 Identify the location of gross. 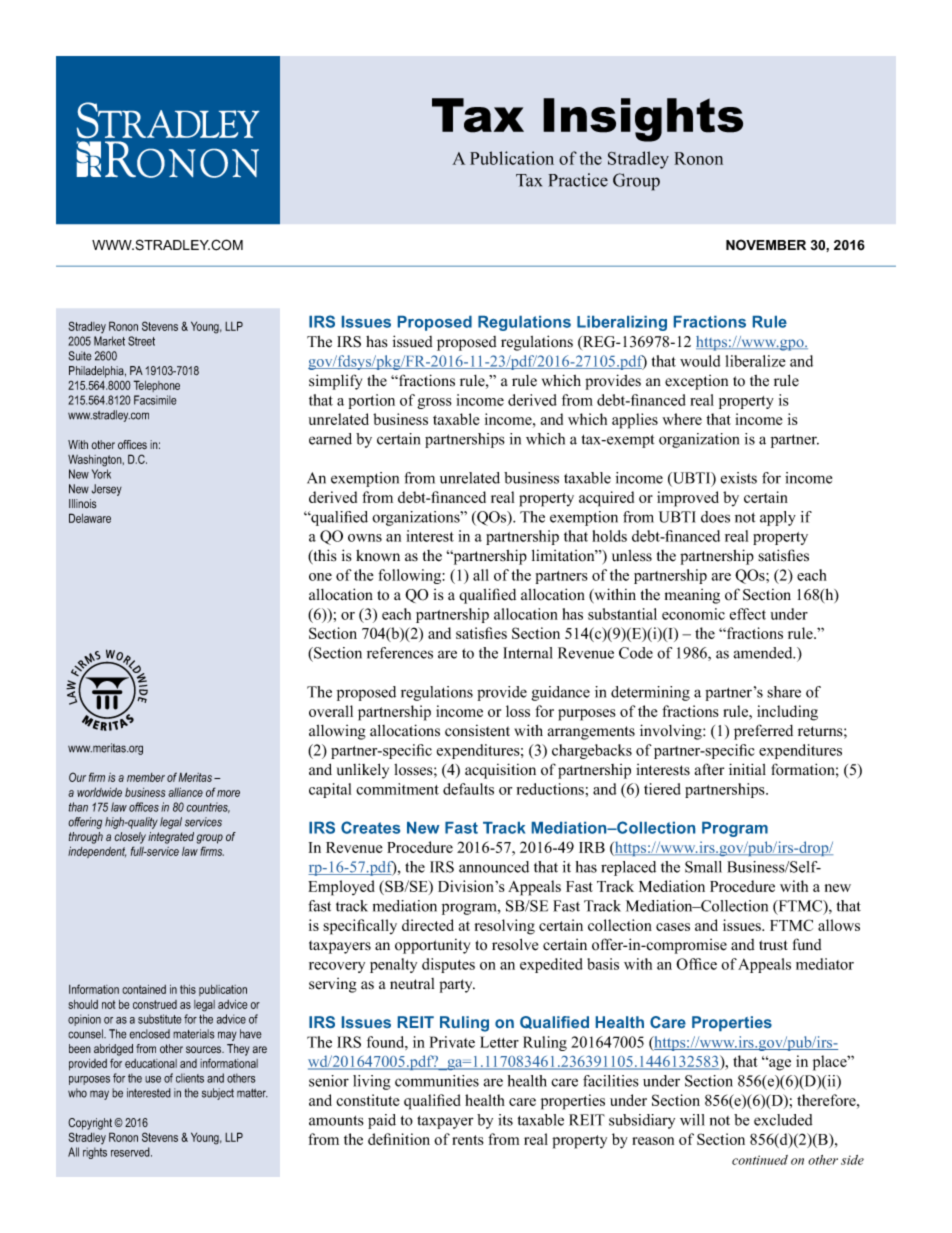
(434, 403).
